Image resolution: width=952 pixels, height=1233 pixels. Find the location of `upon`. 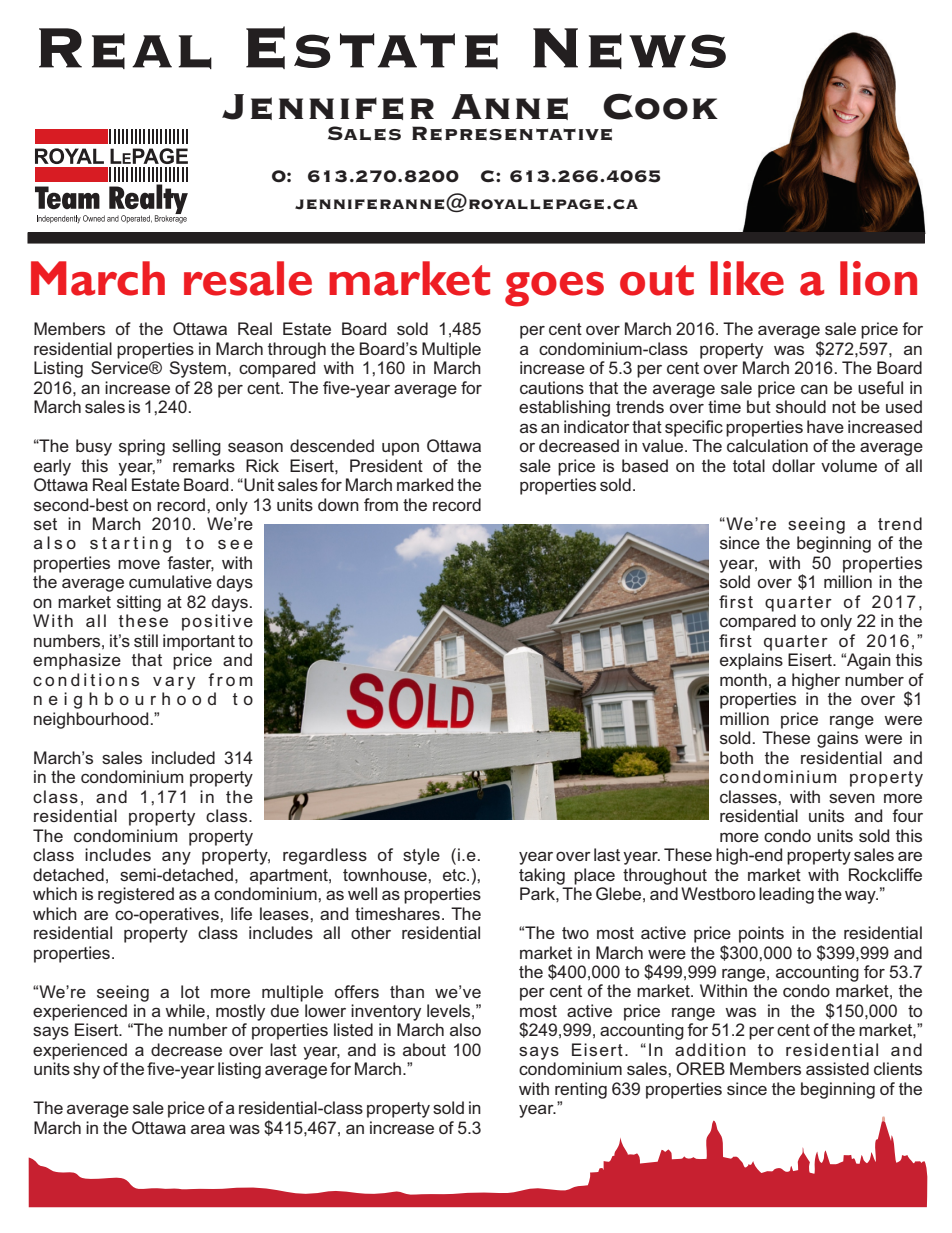

upon is located at coordinates (400, 449).
